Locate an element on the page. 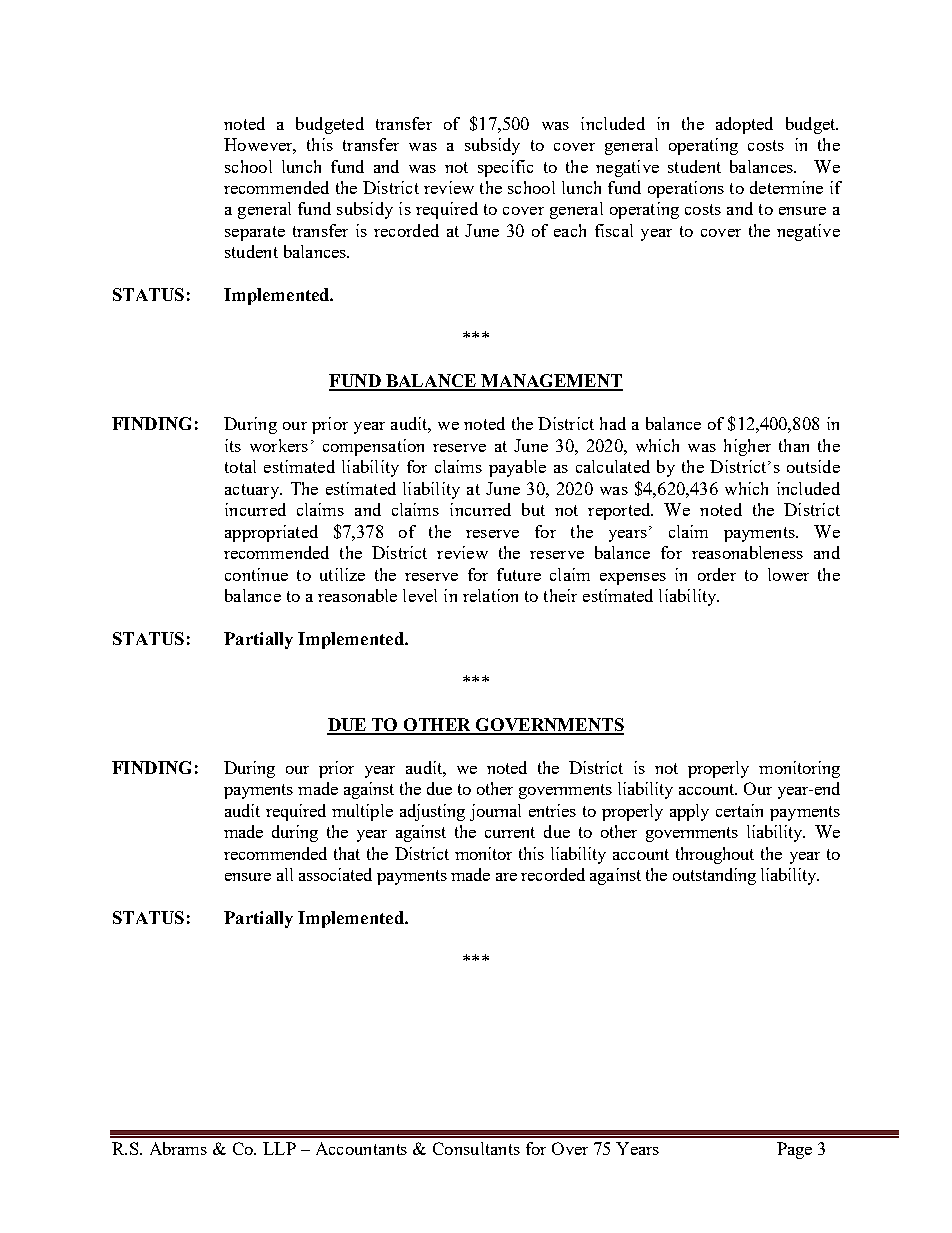 This document has height=1233, width=952. specific is located at coordinates (505, 168).
